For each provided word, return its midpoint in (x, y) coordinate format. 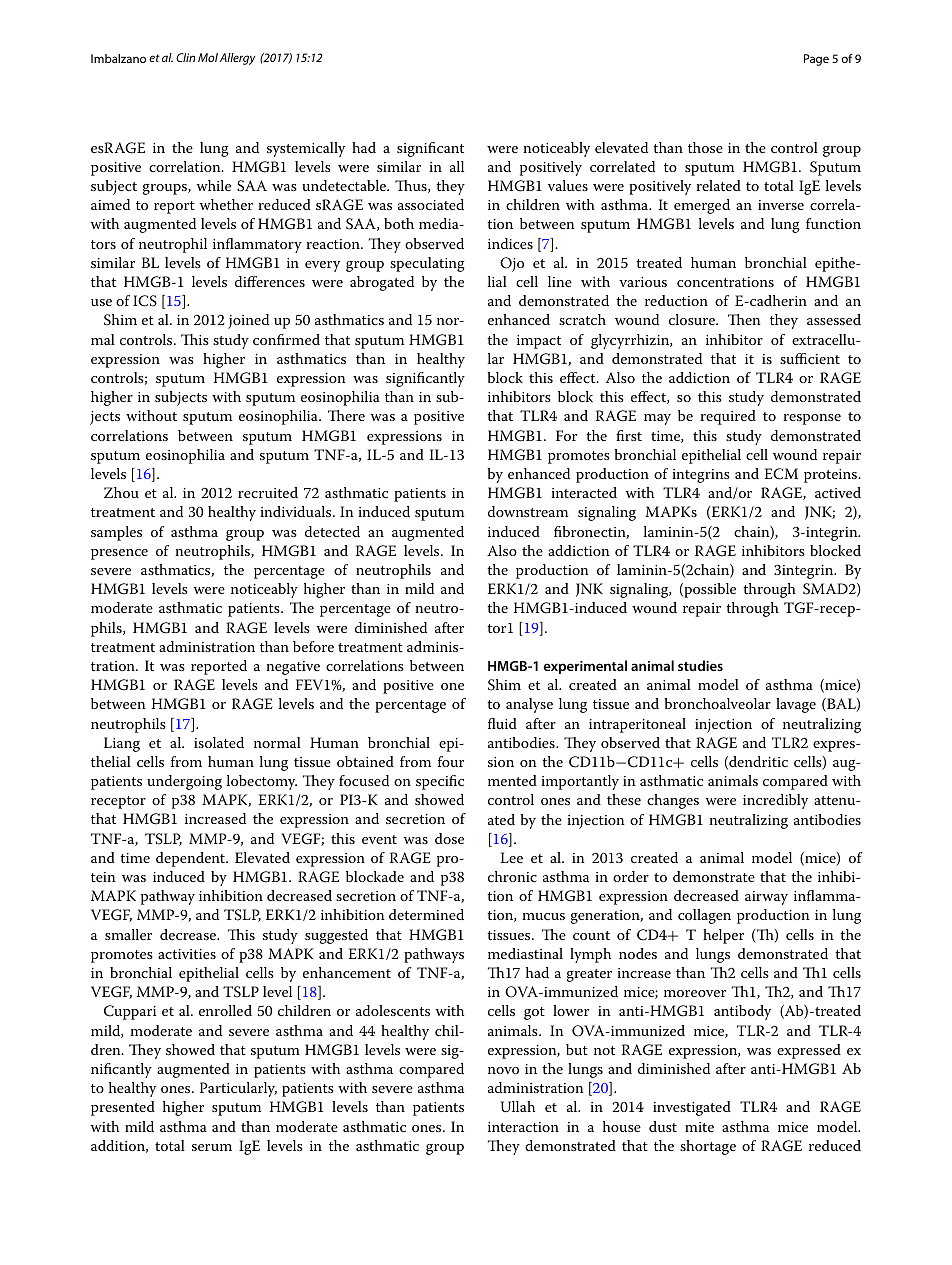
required (728, 417)
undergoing (184, 782)
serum (212, 1147)
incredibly (775, 801)
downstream (528, 511)
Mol (208, 57)
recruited (268, 492)
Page (816, 60)
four (451, 761)
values (568, 185)
